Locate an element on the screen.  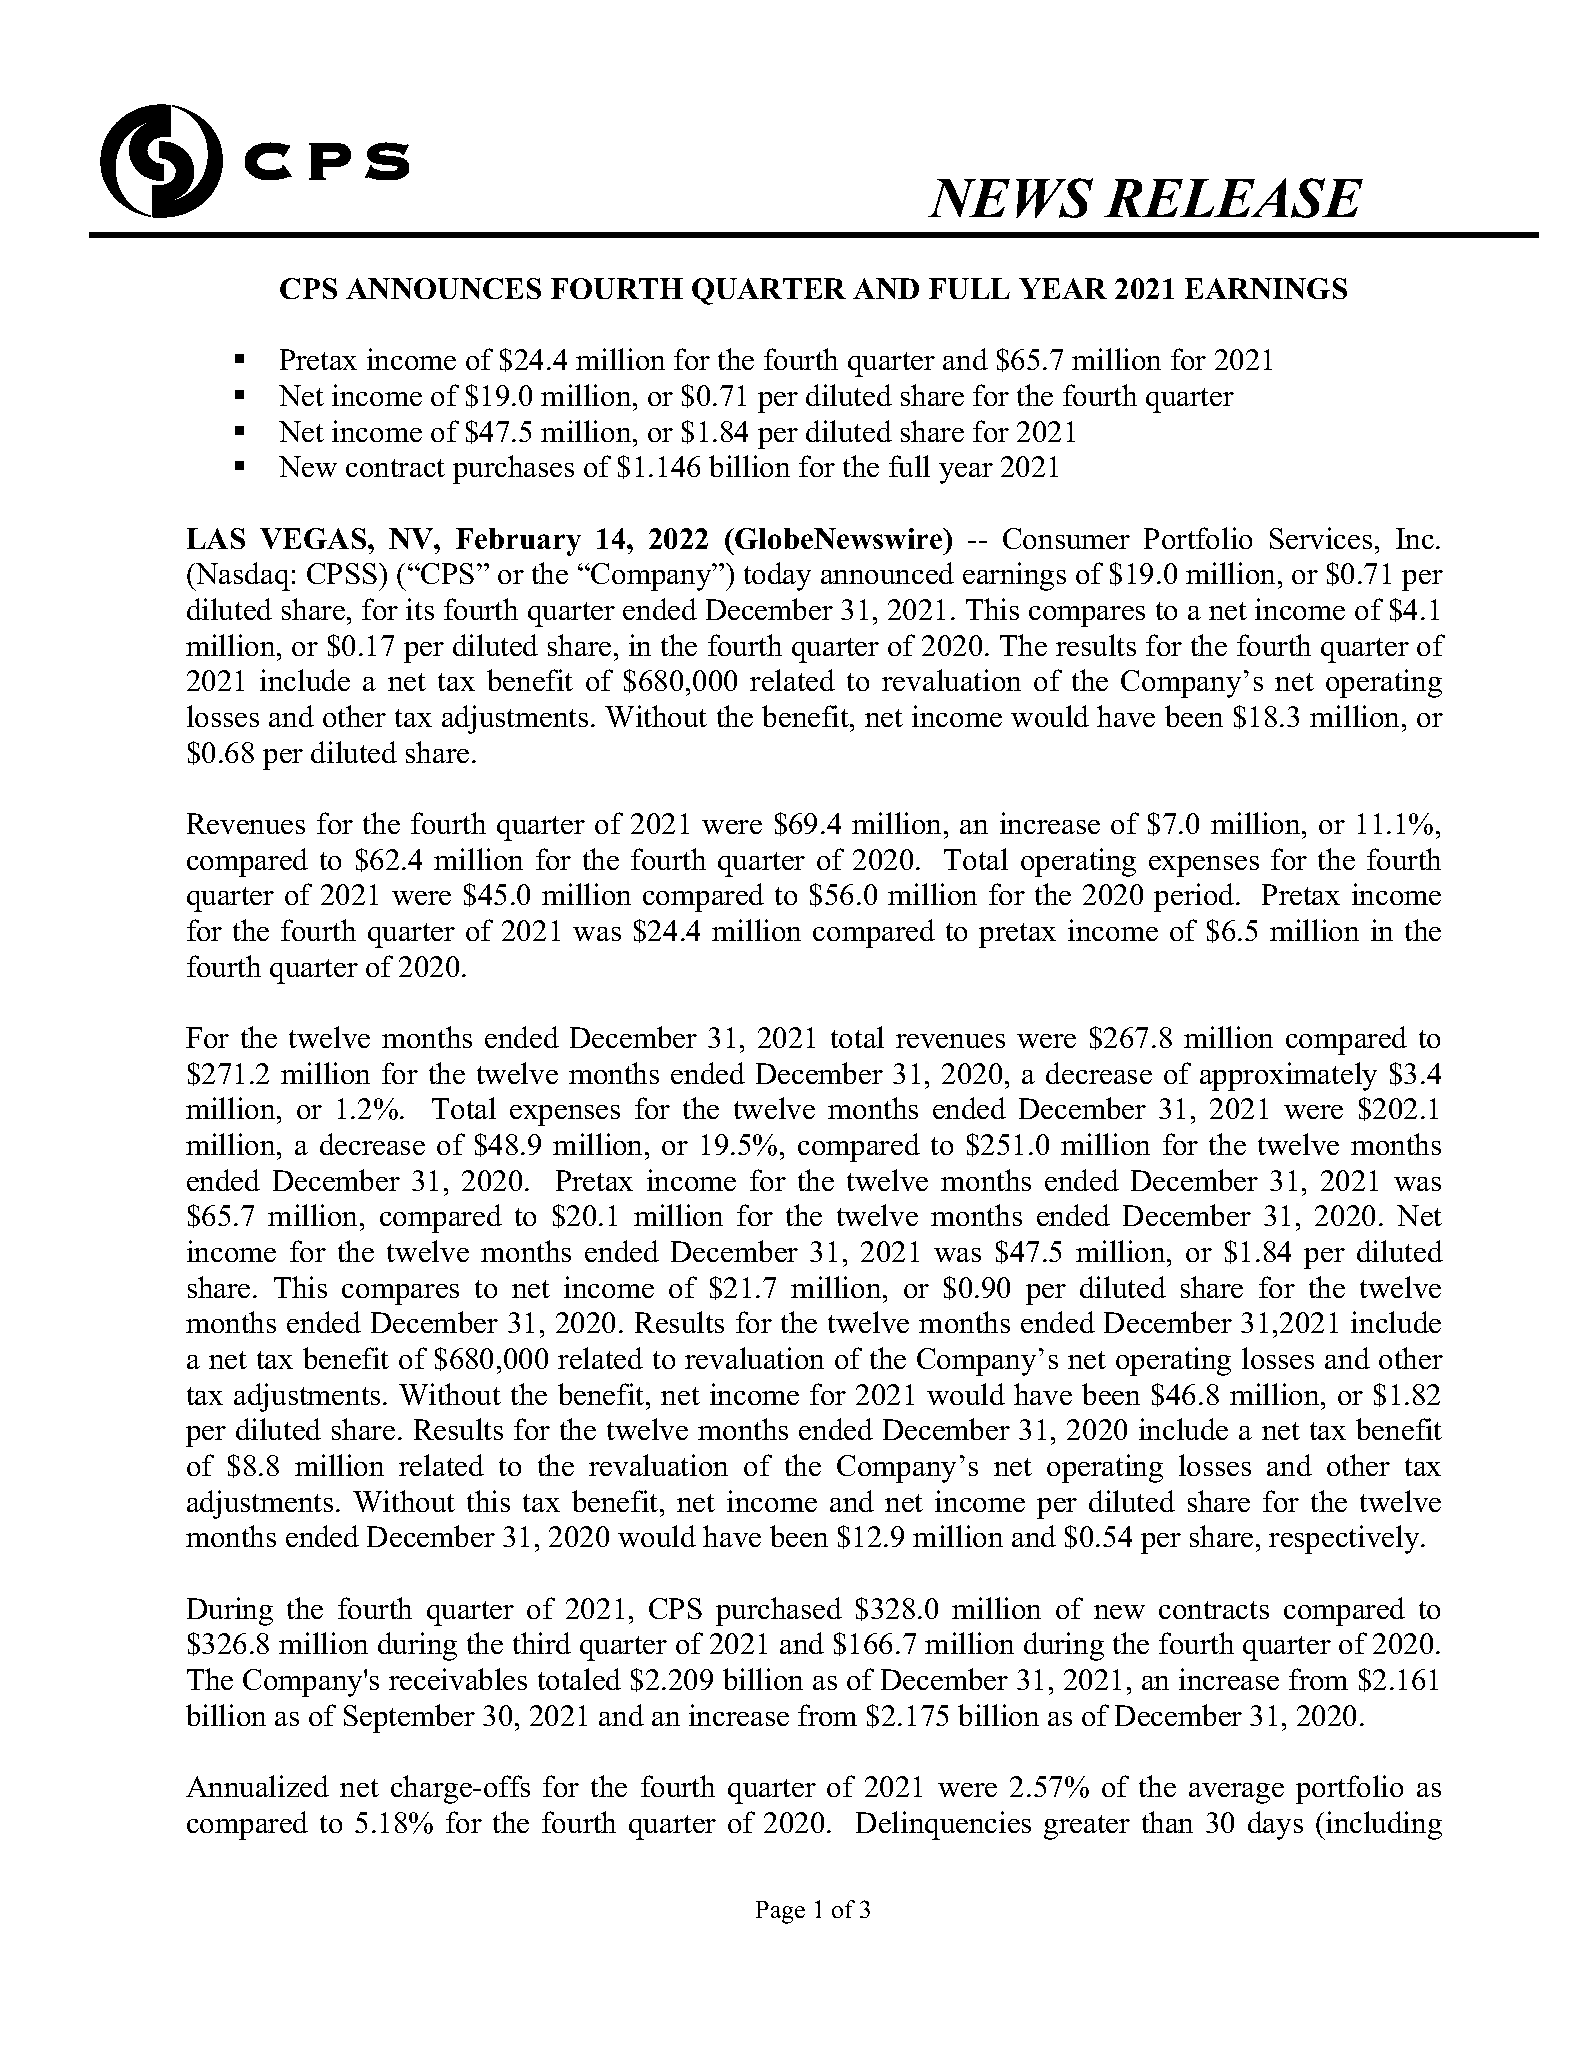
its is located at coordinates (420, 609).
